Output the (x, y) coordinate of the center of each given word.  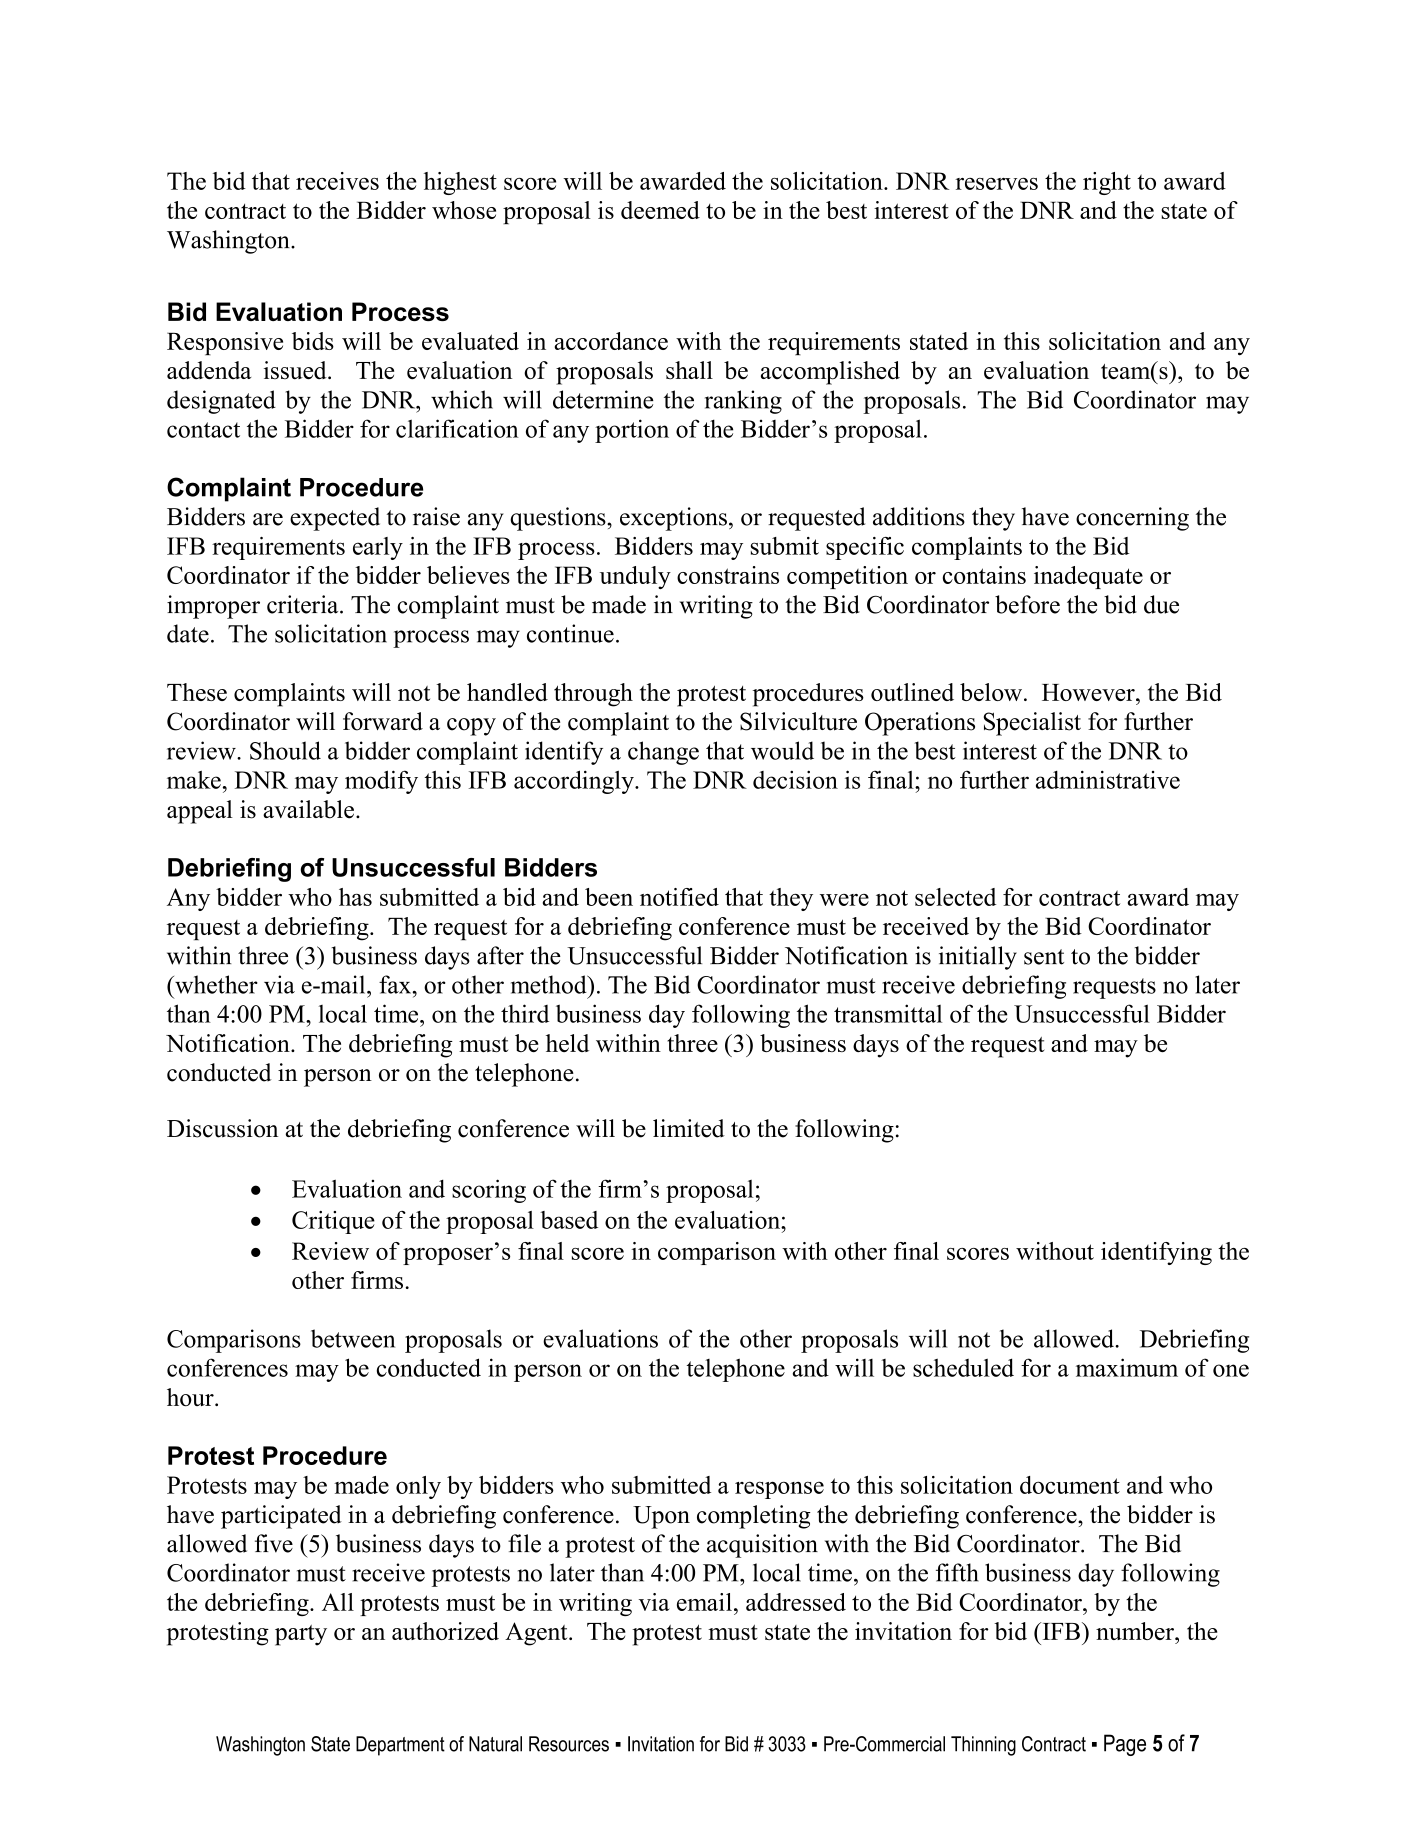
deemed (660, 210)
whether (215, 984)
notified (679, 897)
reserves (996, 184)
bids (313, 341)
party (301, 1635)
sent (1044, 957)
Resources (569, 1744)
